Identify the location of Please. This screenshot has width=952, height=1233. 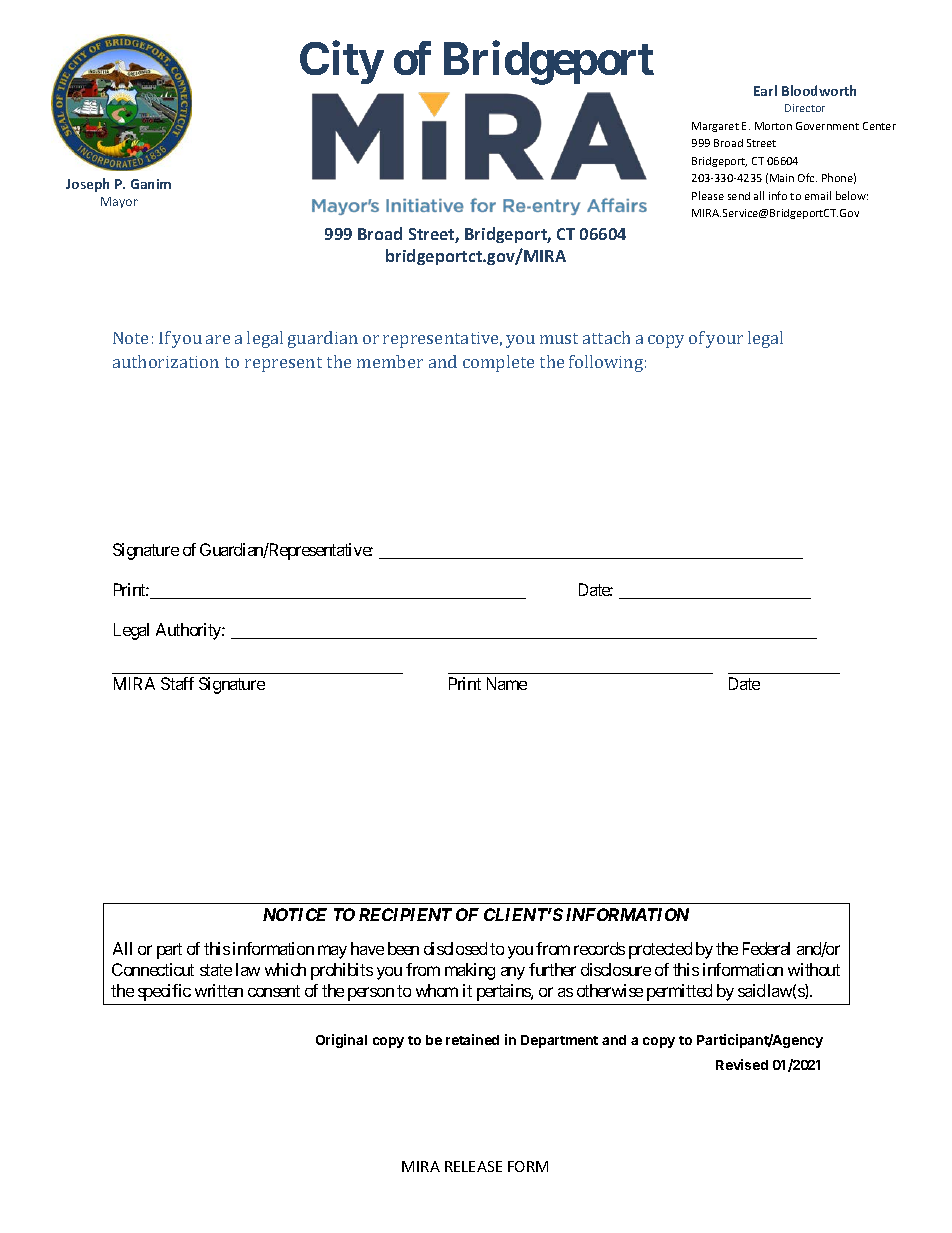
(708, 195).
